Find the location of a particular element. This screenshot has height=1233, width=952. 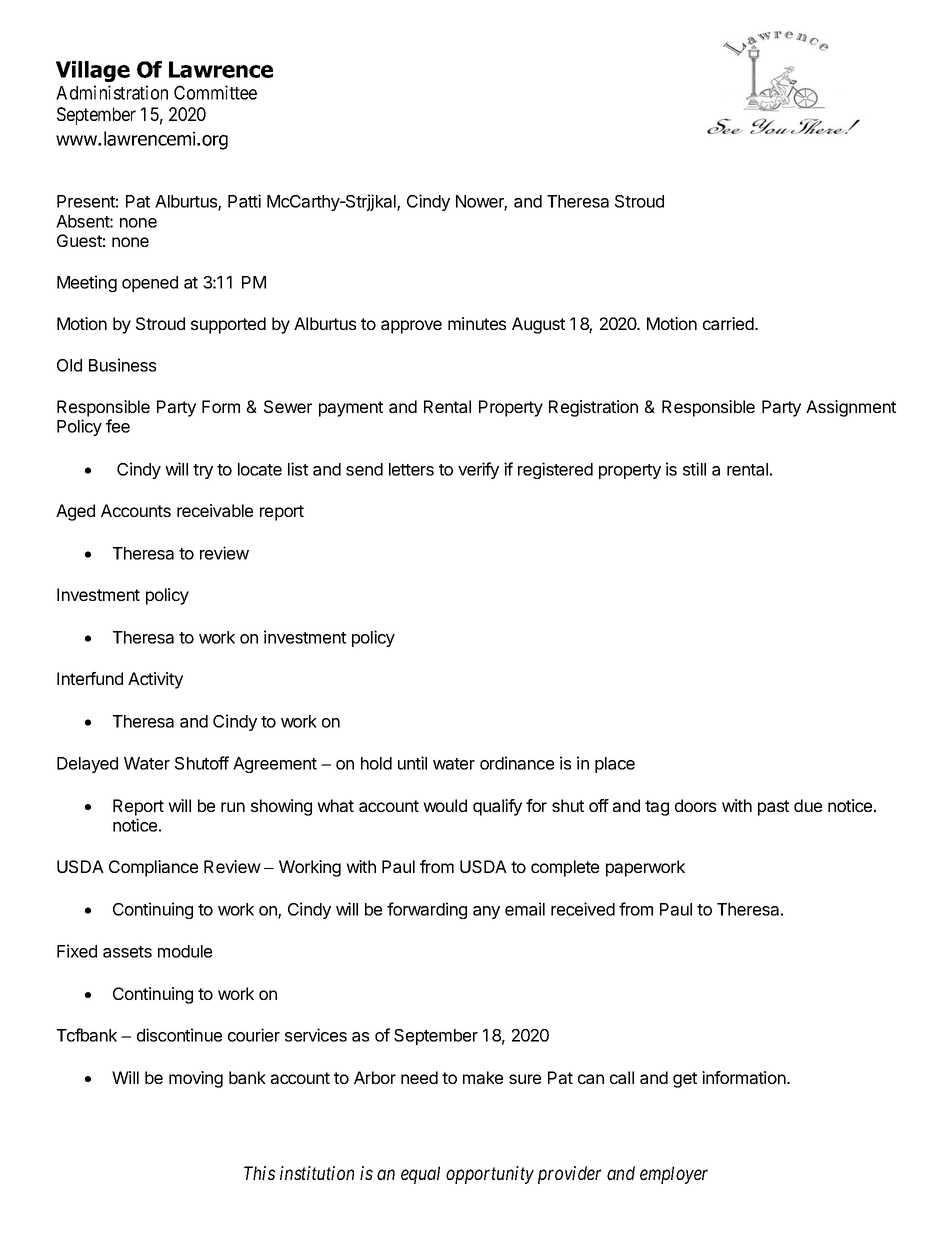

module is located at coordinates (185, 951).
